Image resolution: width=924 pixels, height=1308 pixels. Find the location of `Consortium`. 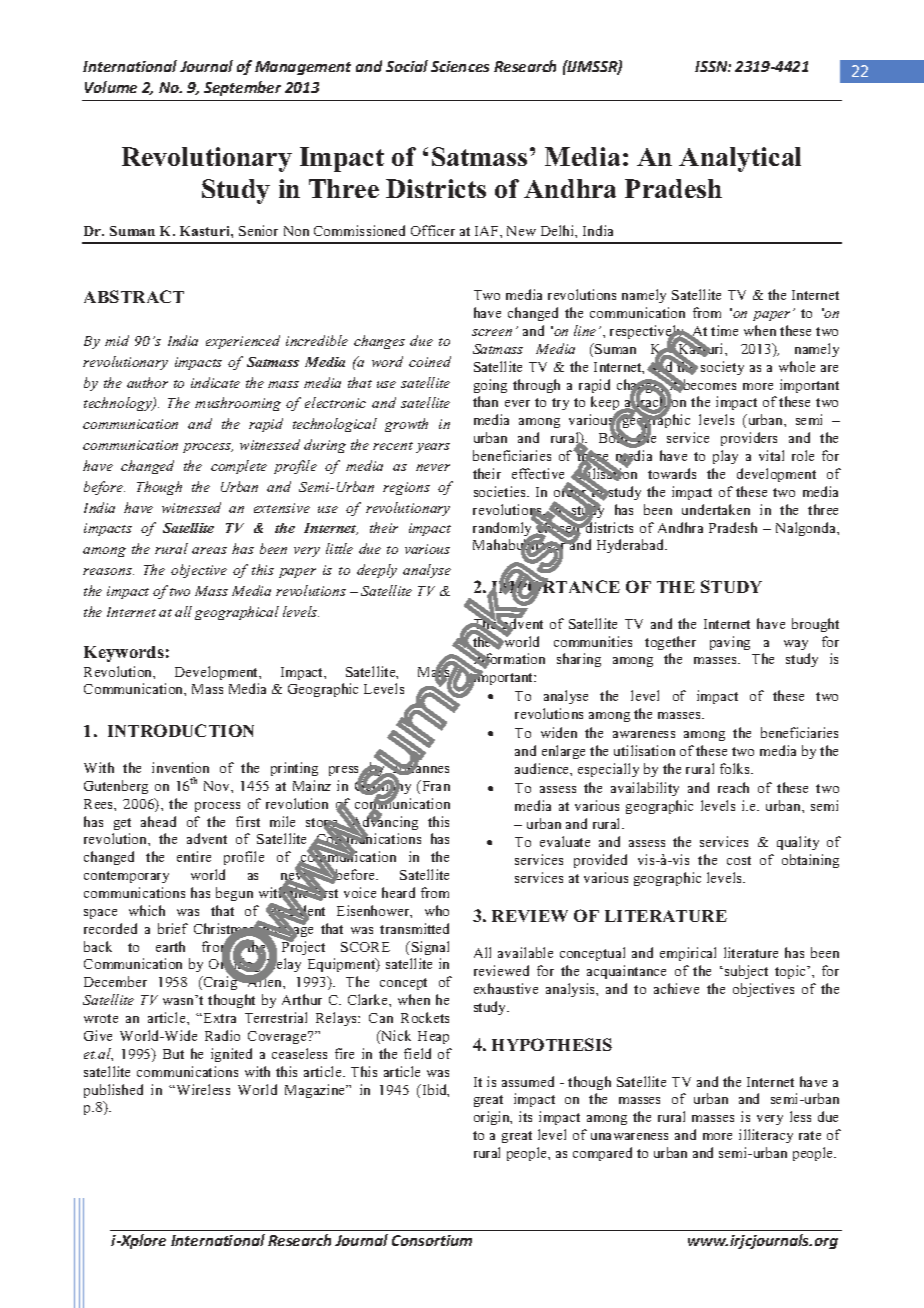

Consortium is located at coordinates (432, 1240).
